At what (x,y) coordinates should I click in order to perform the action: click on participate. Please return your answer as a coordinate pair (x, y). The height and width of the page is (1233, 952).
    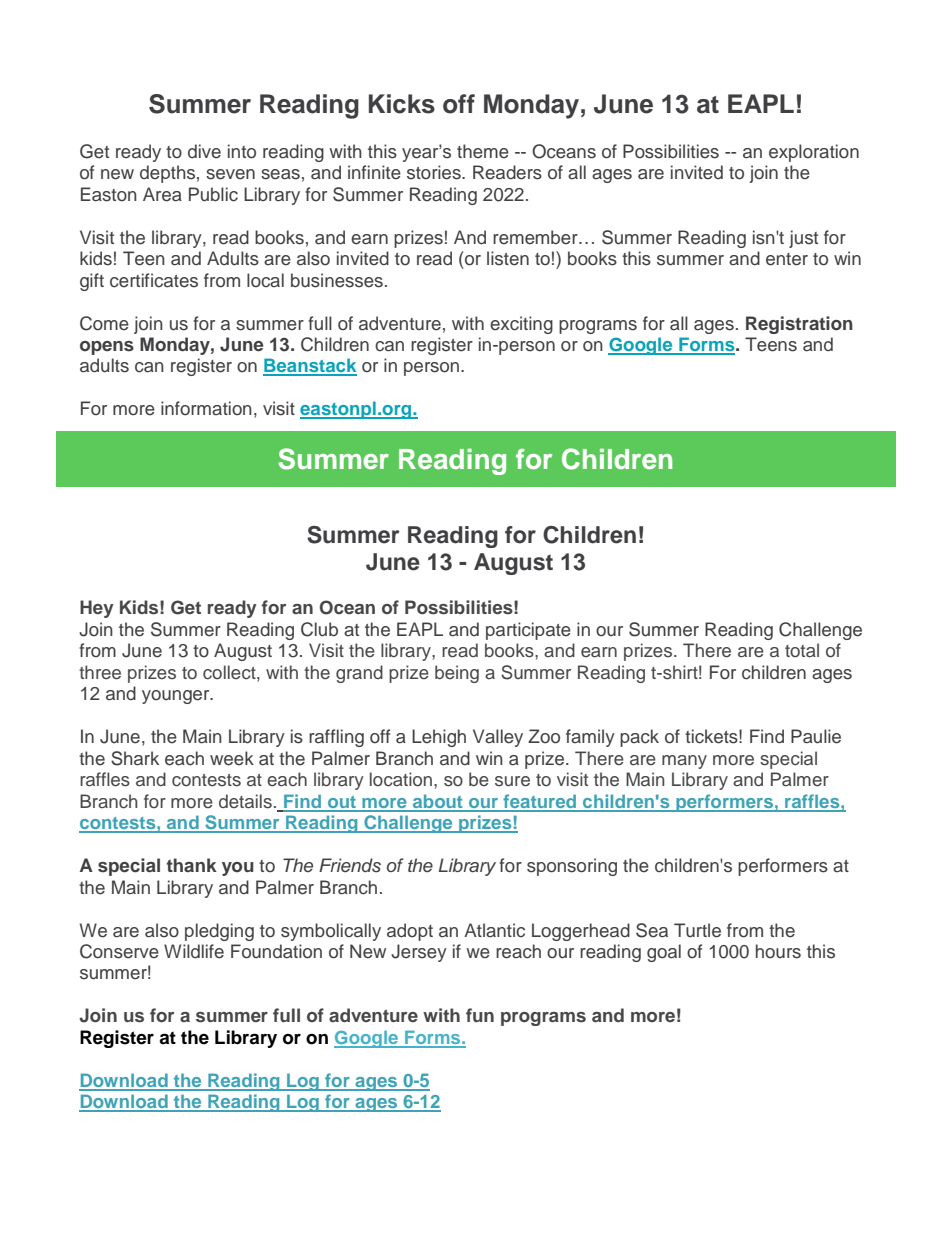
    Looking at the image, I should click on (528, 631).
